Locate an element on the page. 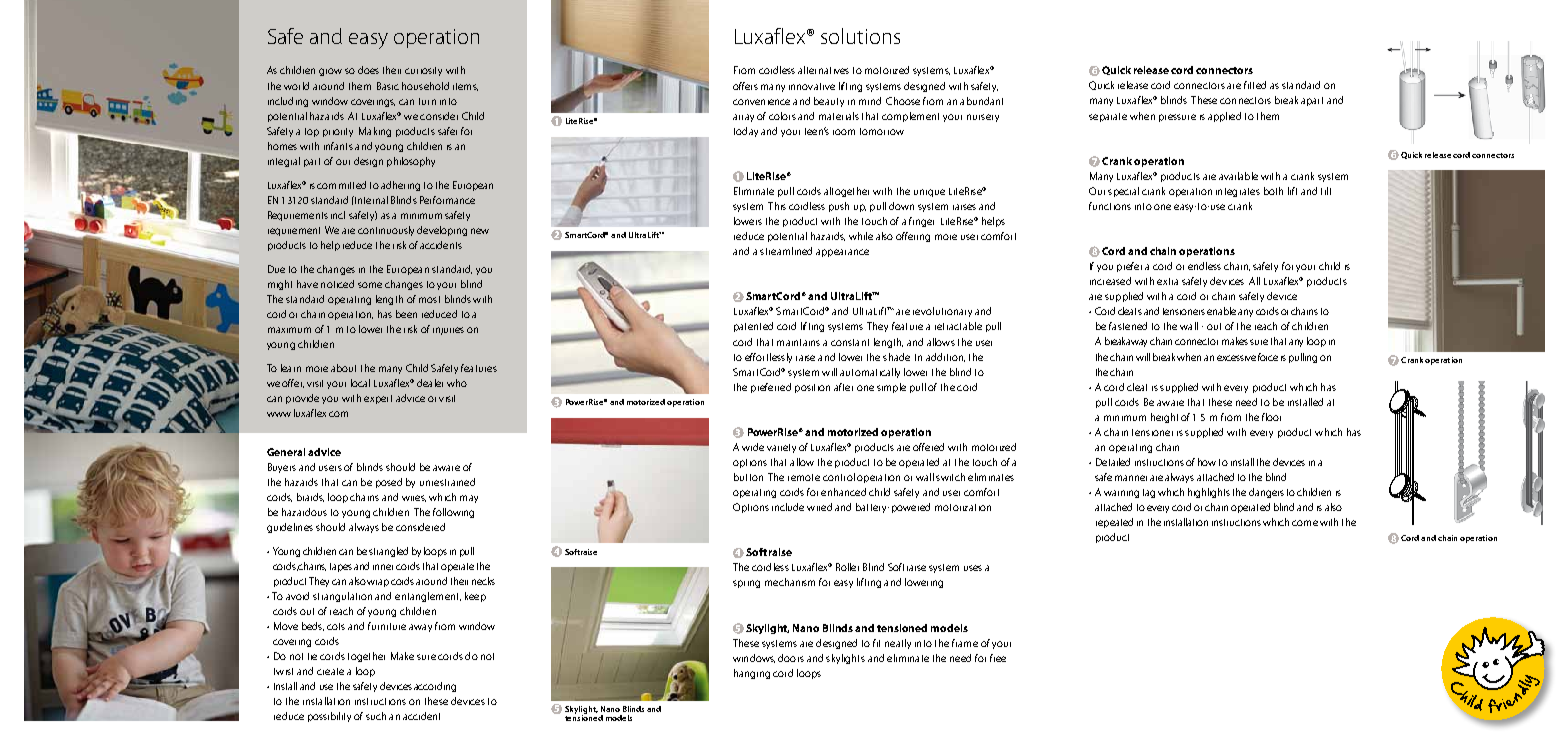 This image has width=1568, height=744. curiosity is located at coordinates (423, 71).
